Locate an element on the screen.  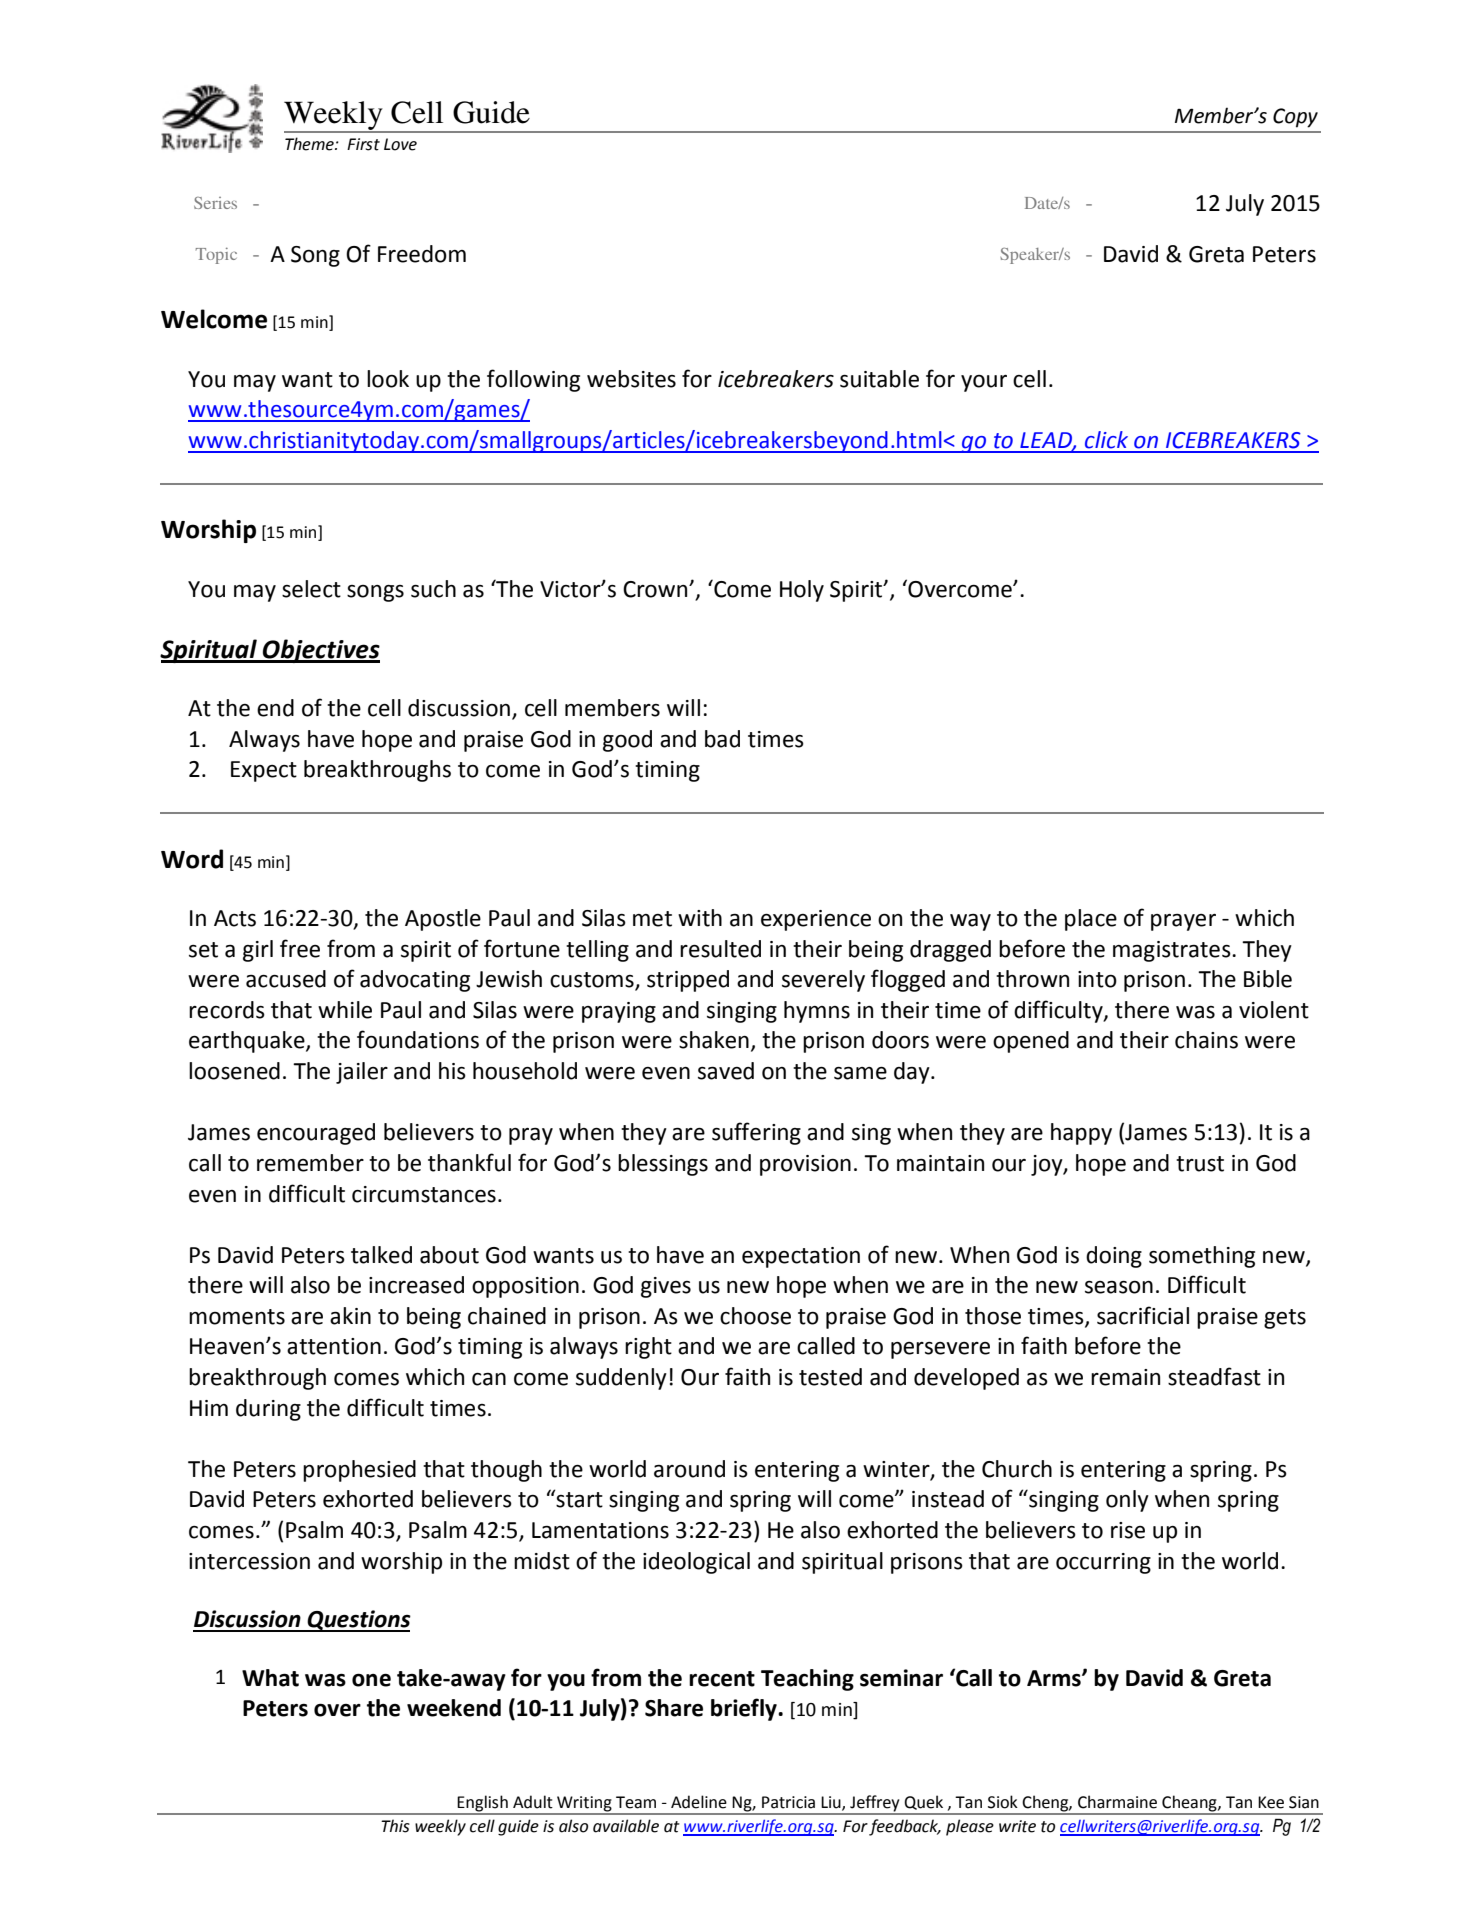
websites is located at coordinates (631, 379).
